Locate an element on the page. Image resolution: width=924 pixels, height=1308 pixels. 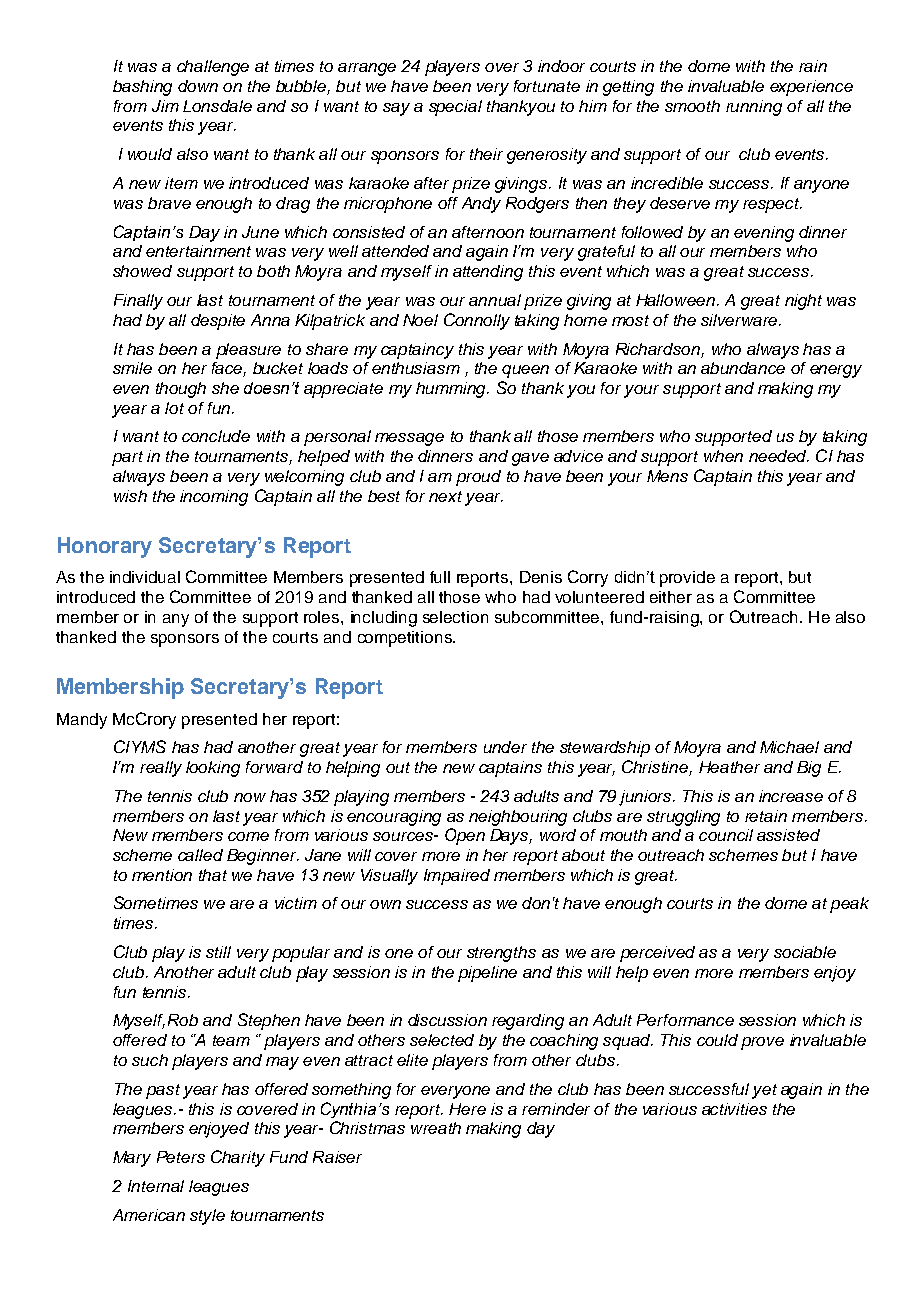
neighbouring is located at coordinates (518, 818).
